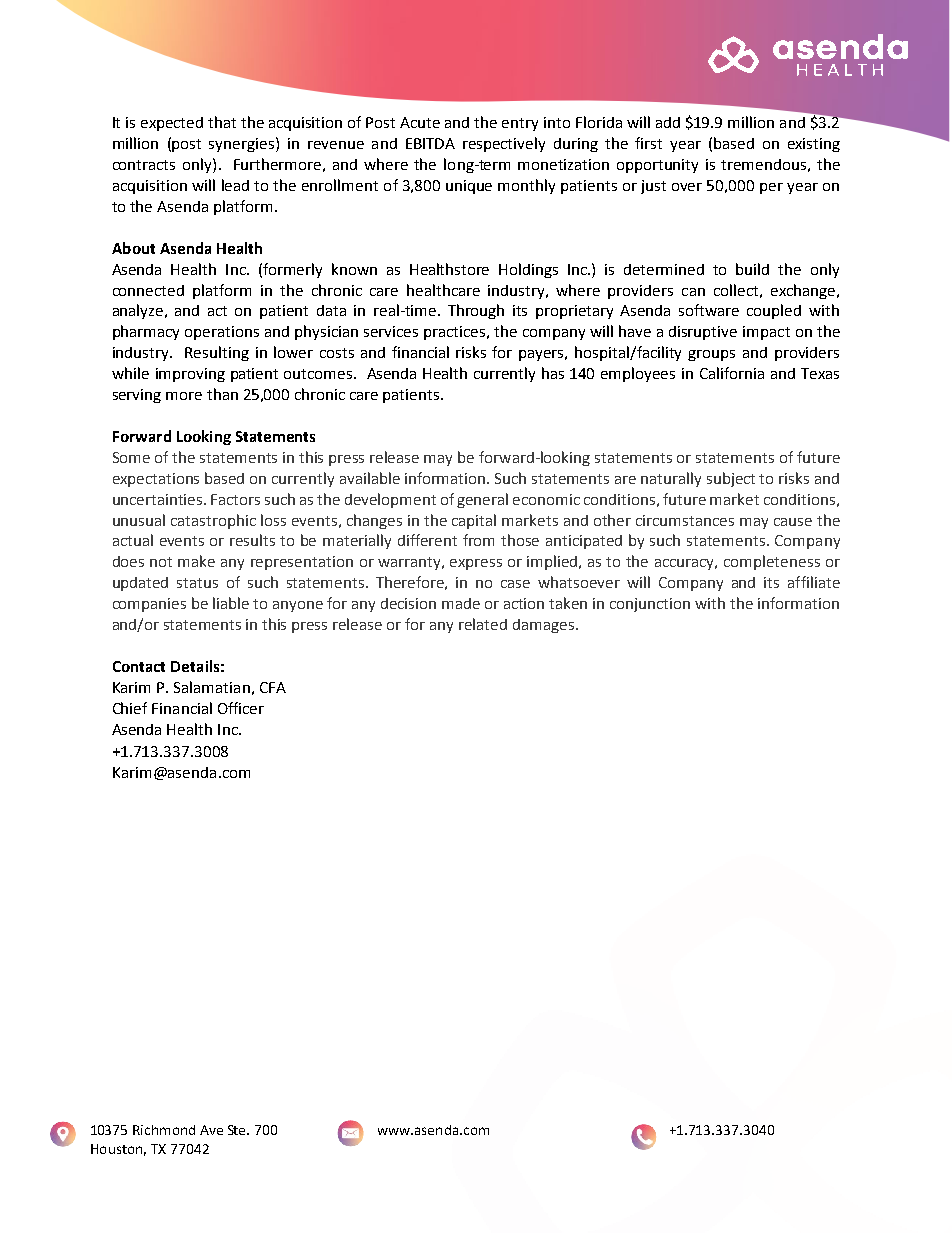  I want to click on synergies, so click(241, 145).
